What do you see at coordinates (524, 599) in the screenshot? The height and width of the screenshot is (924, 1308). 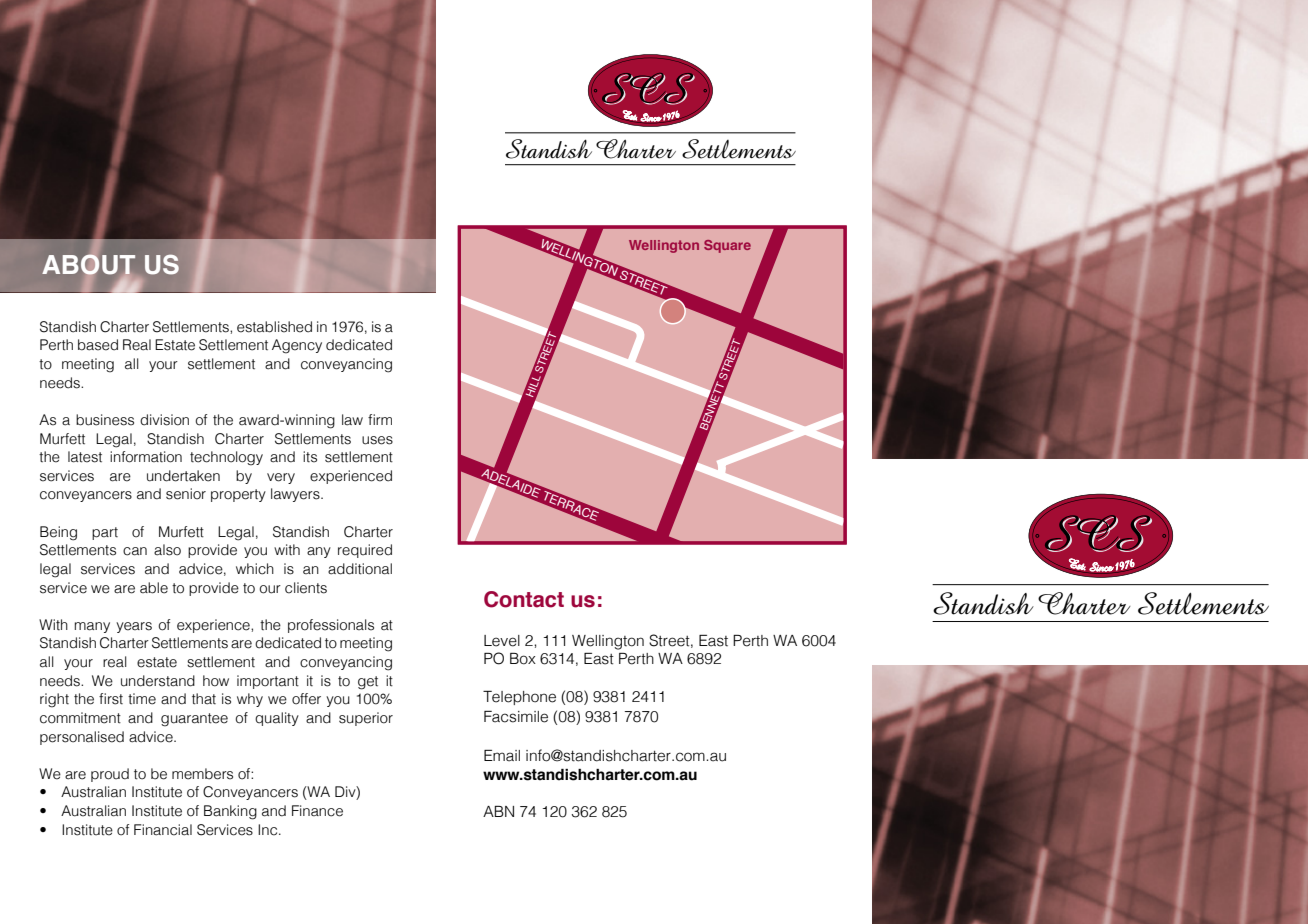 I see `Contact` at bounding box center [524, 599].
